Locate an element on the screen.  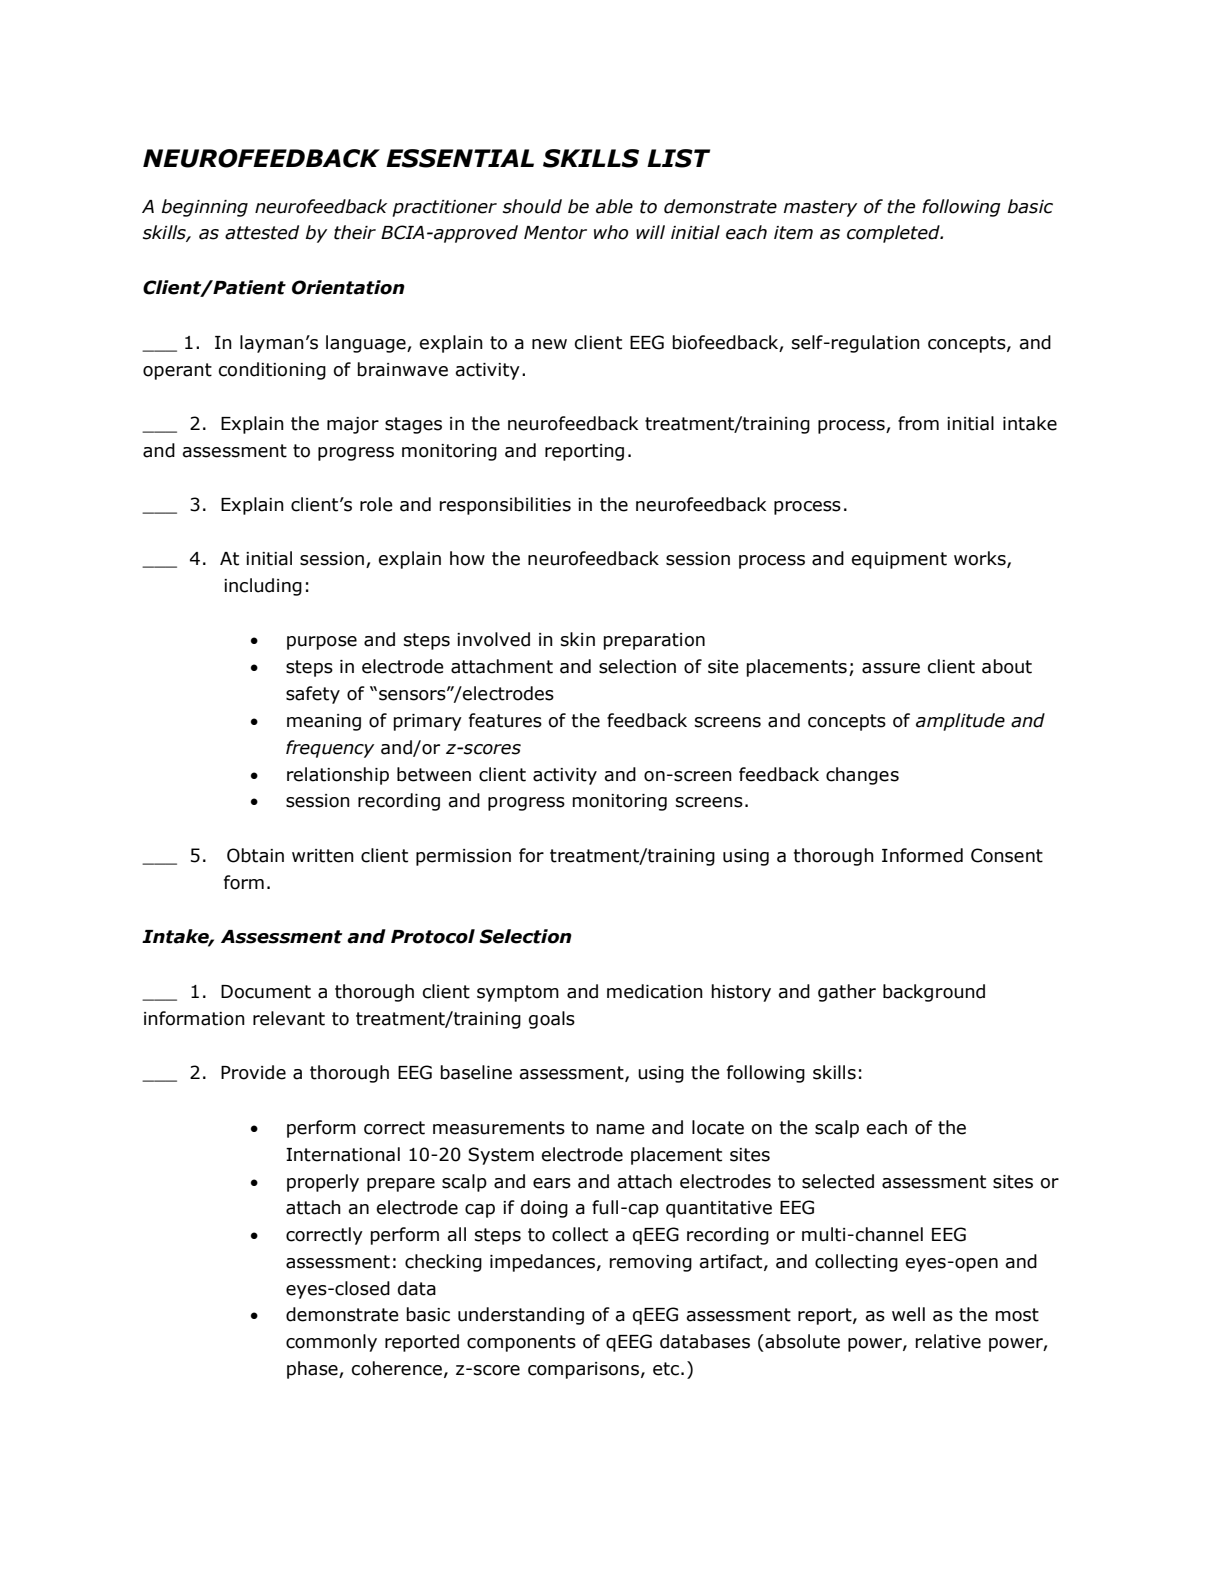
assure is located at coordinates (891, 668).
